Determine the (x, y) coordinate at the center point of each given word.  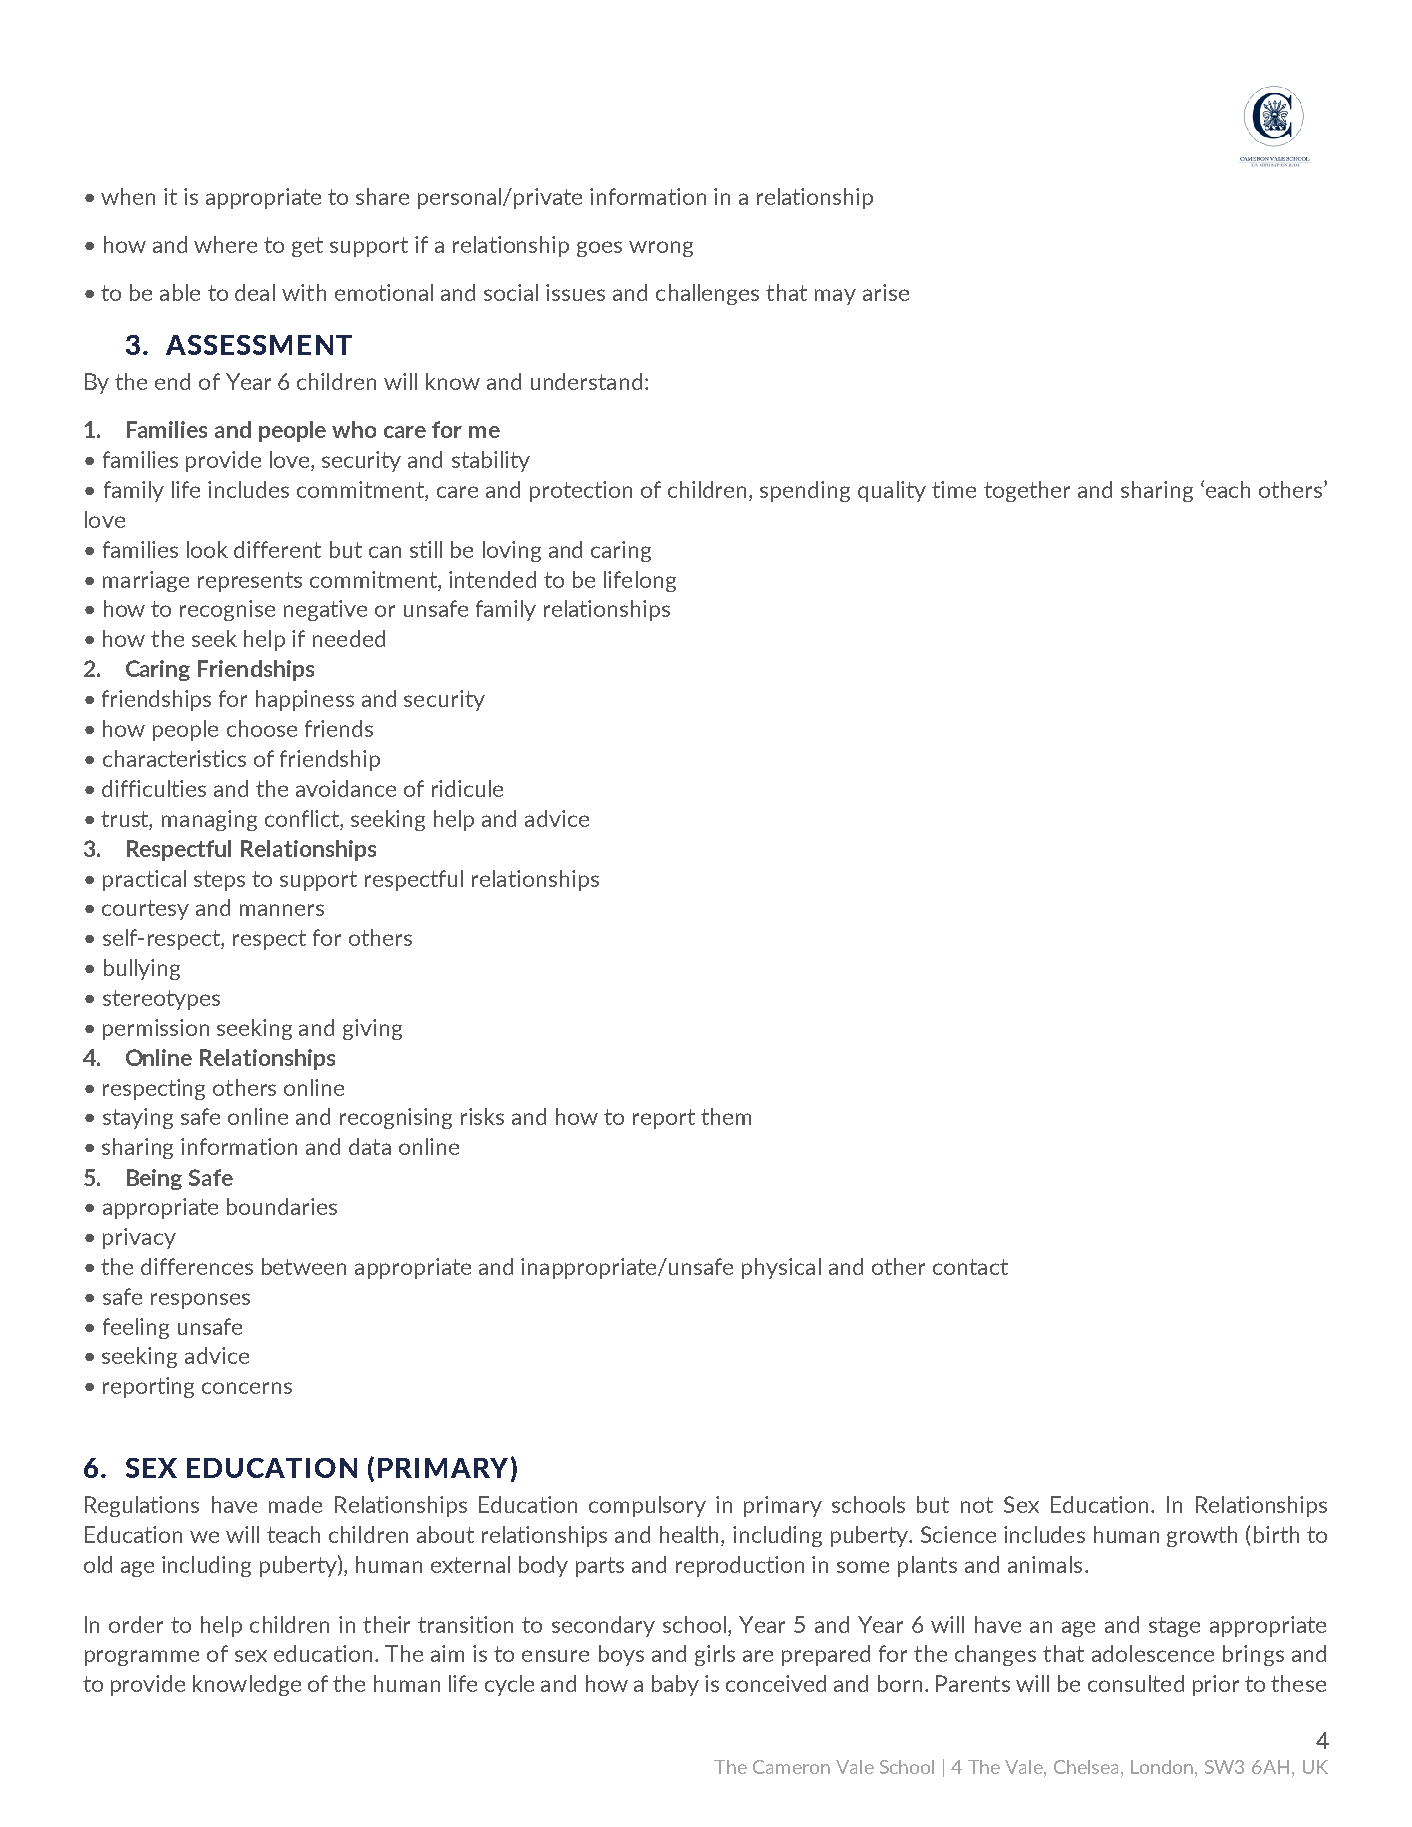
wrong (661, 249)
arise (886, 292)
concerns (247, 1388)
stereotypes (161, 1000)
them (726, 1116)
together (1027, 491)
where (225, 244)
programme (142, 1658)
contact (970, 1267)
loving (512, 551)
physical (781, 1268)
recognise (227, 610)
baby (675, 1685)
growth (1202, 1536)
